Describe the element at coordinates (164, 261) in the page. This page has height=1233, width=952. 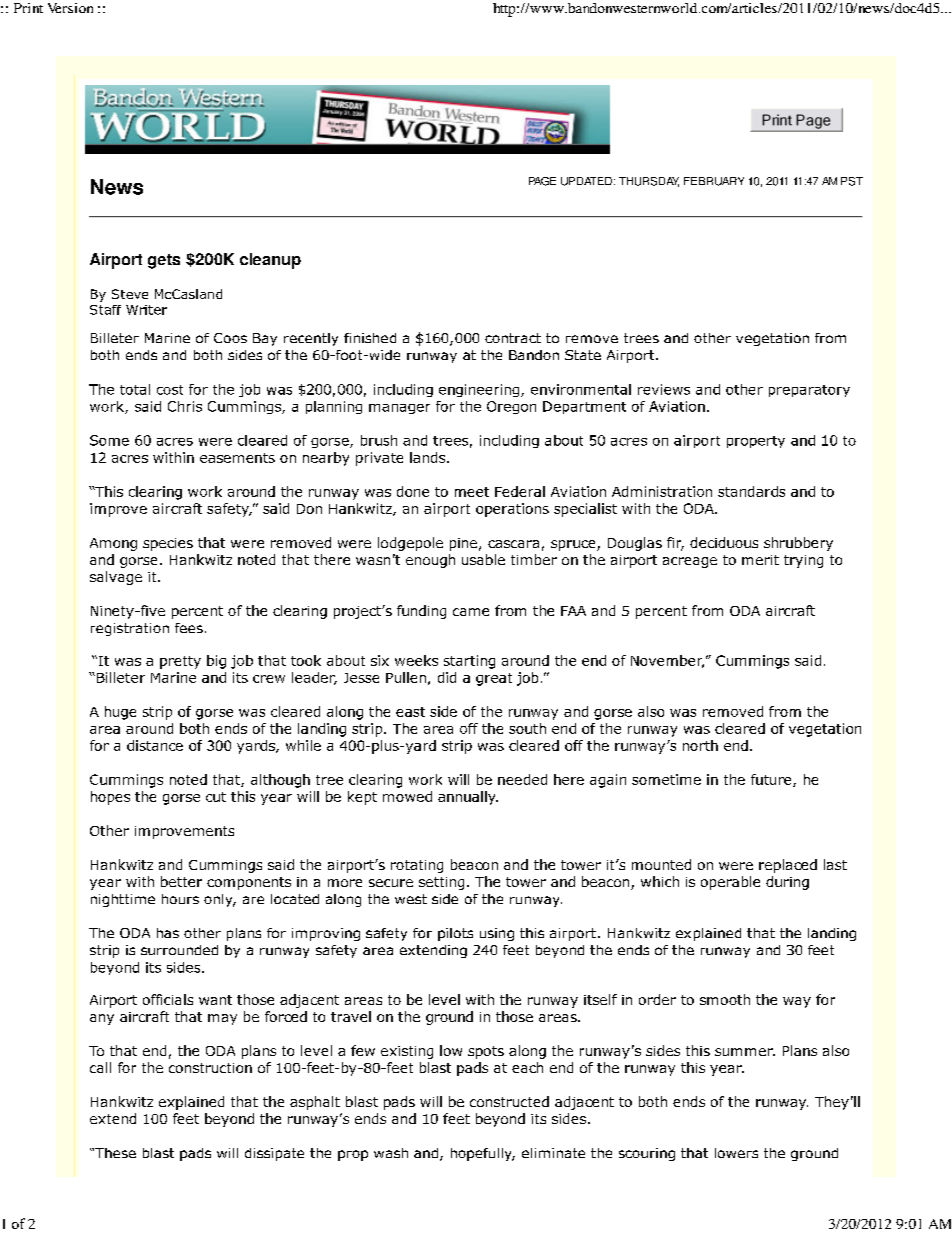
I see `gets` at that location.
